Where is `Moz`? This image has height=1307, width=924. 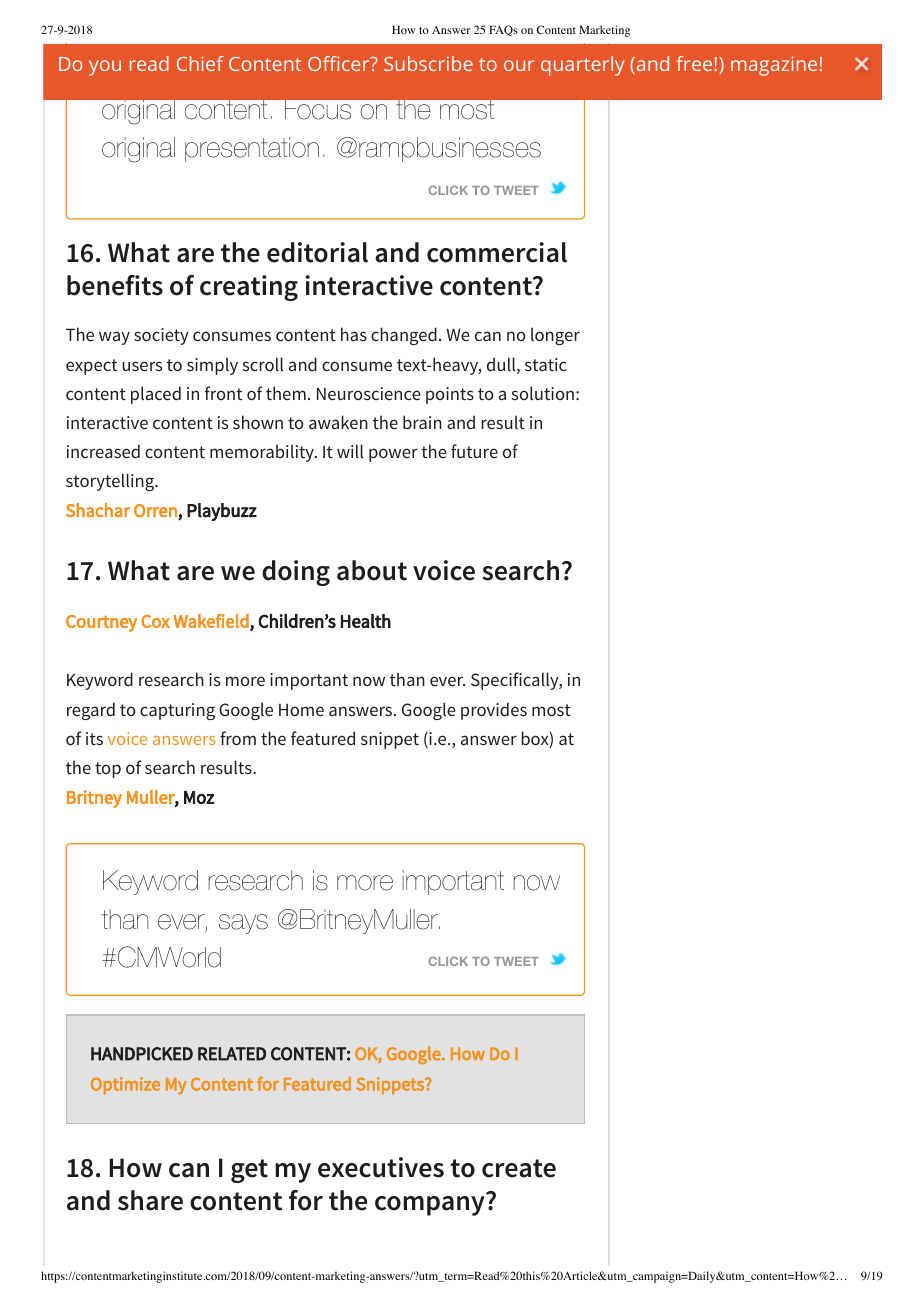 Moz is located at coordinates (199, 797).
